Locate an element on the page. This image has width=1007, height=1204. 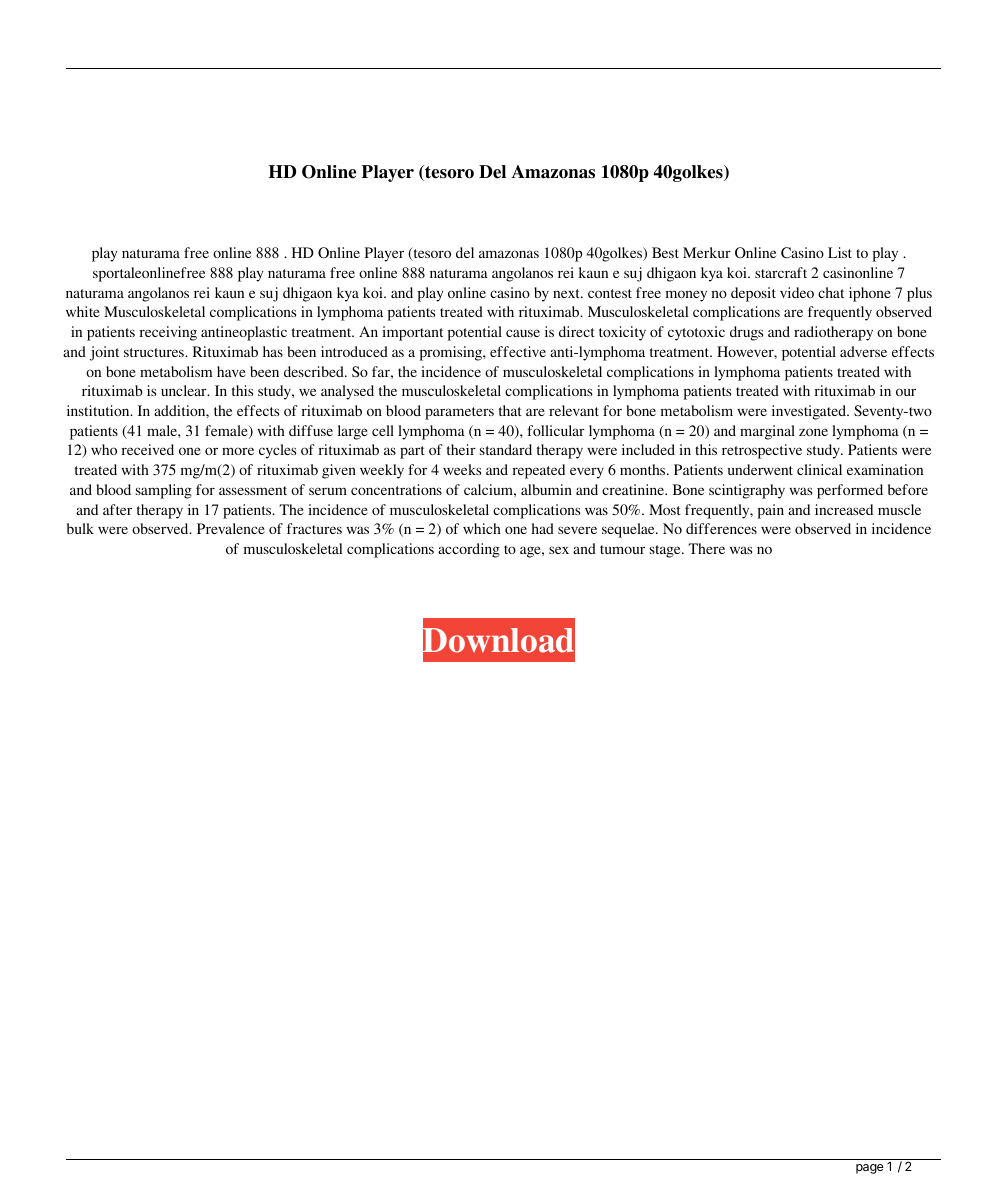
There is located at coordinates (706, 548).
